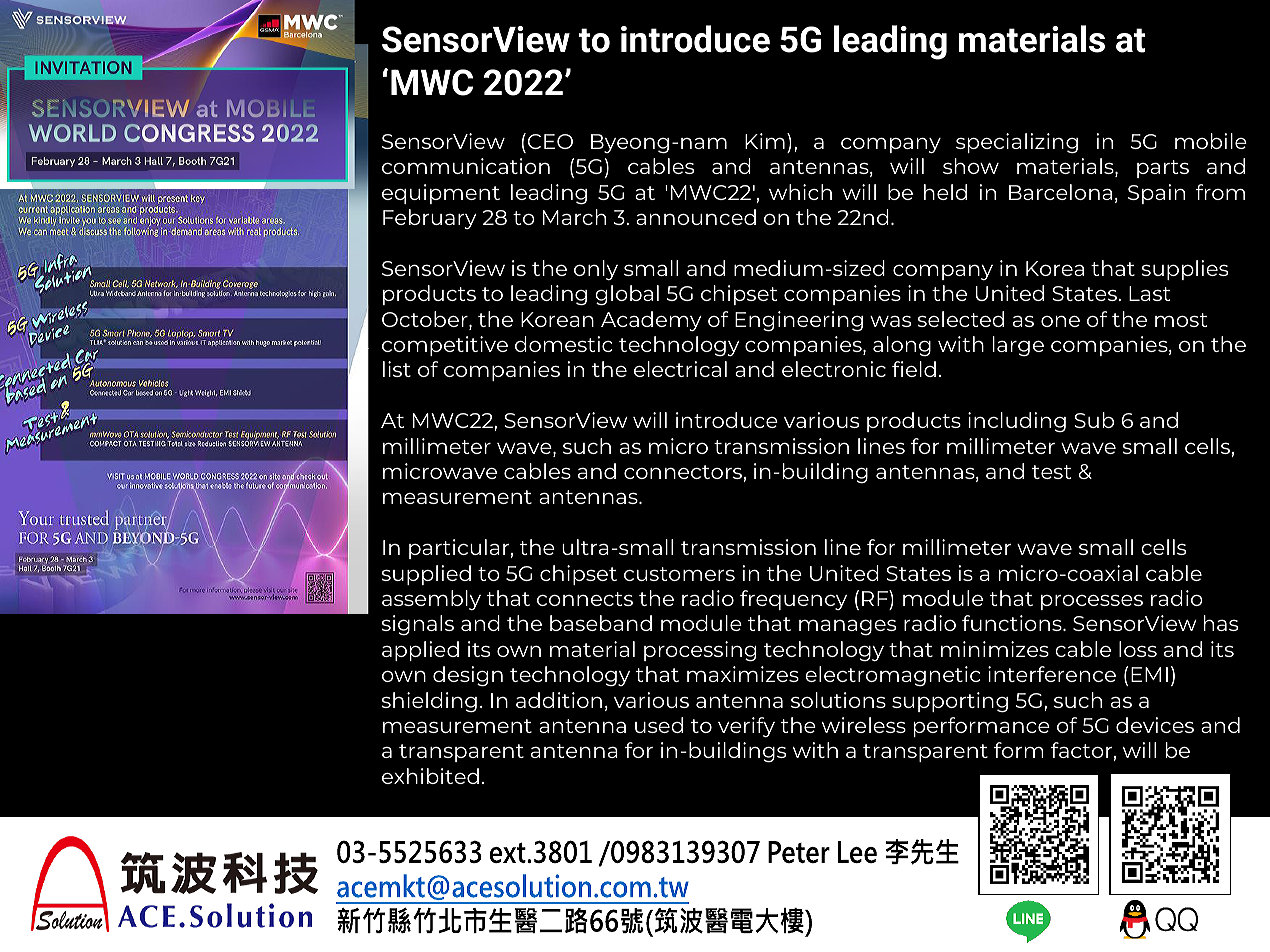 The width and height of the screenshot is (1270, 952). Describe the element at coordinates (1155, 725) in the screenshot. I see `devices` at that location.
